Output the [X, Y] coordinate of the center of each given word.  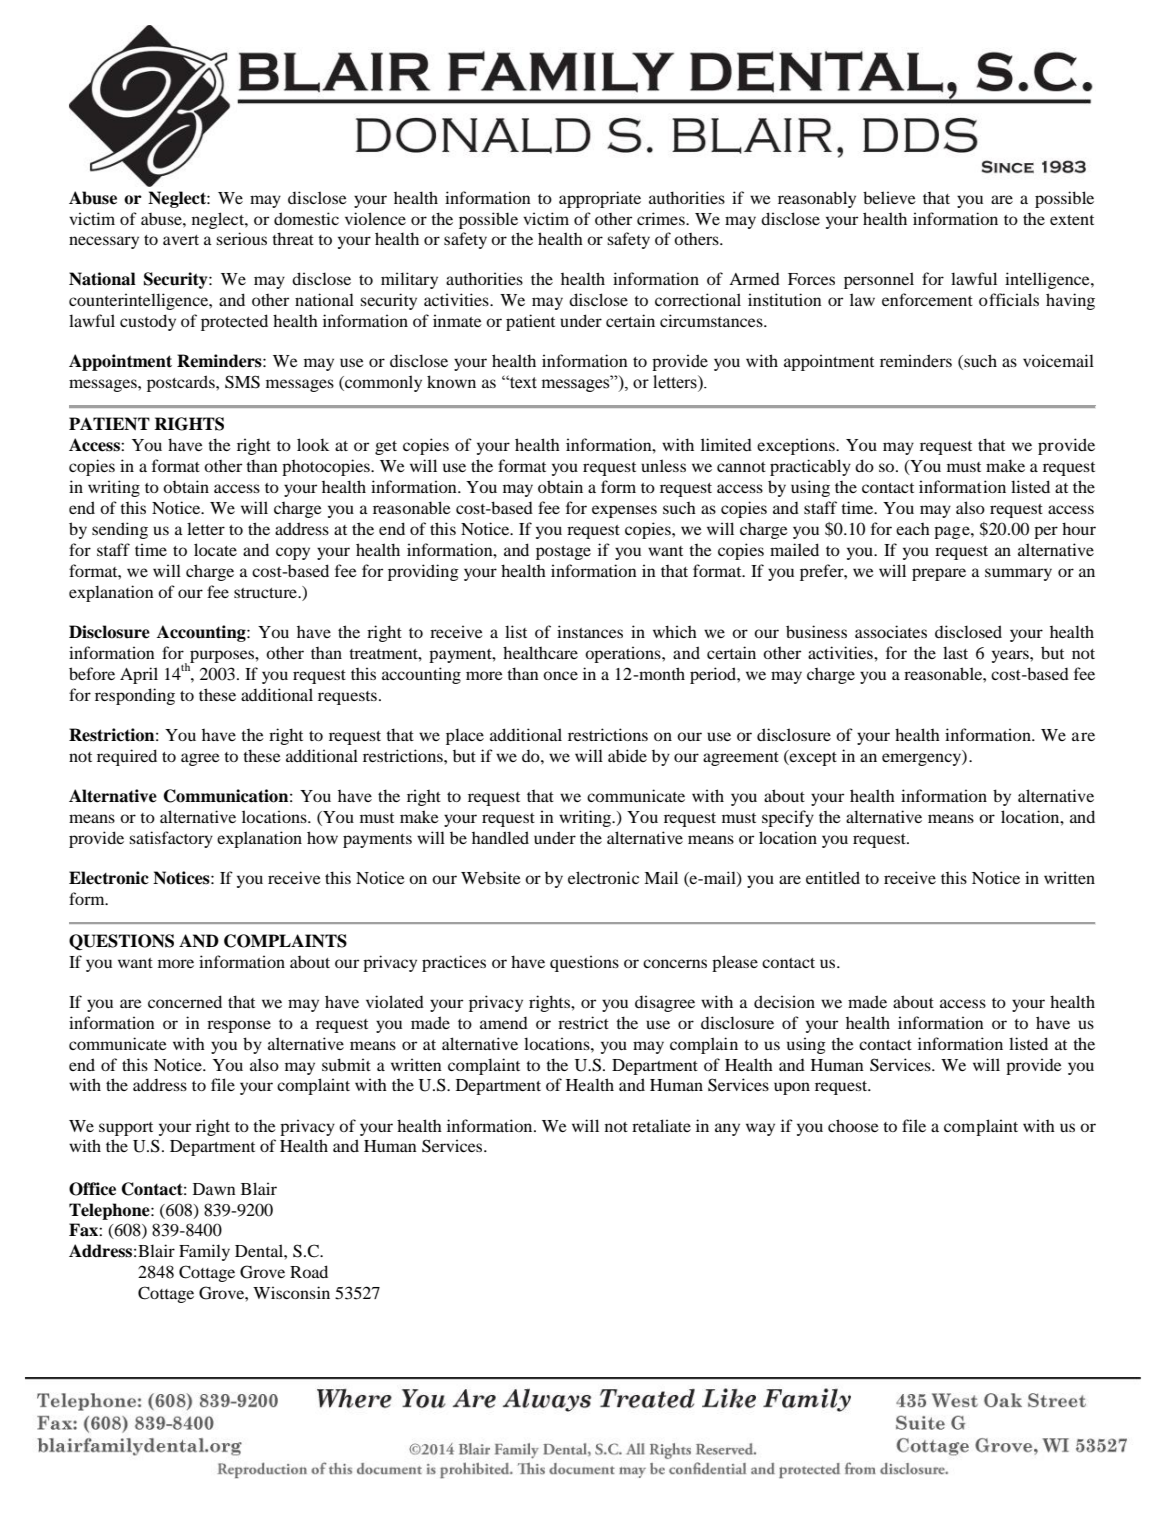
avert [181, 240]
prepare [939, 574]
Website [491, 877]
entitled [833, 877]
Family [204, 1252]
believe [889, 197]
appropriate [600, 199]
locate [215, 549]
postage [563, 553]
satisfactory [171, 839]
